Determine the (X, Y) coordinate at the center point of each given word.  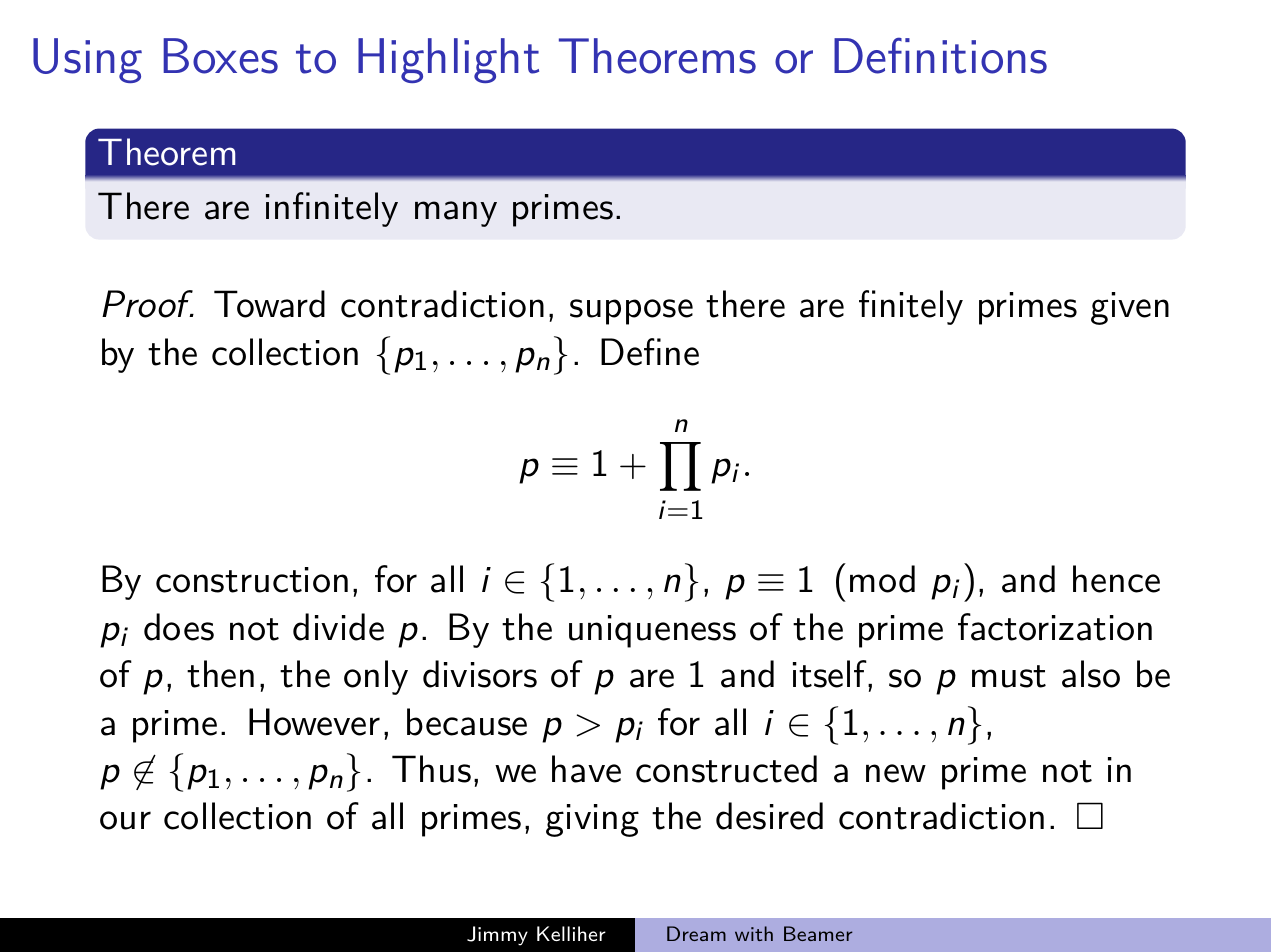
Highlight (448, 60)
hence (1116, 579)
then (220, 674)
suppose (631, 312)
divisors (480, 674)
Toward (269, 304)
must (1009, 676)
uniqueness (652, 631)
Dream (696, 933)
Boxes (220, 56)
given (1130, 308)
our (125, 820)
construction (252, 580)
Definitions (940, 55)
